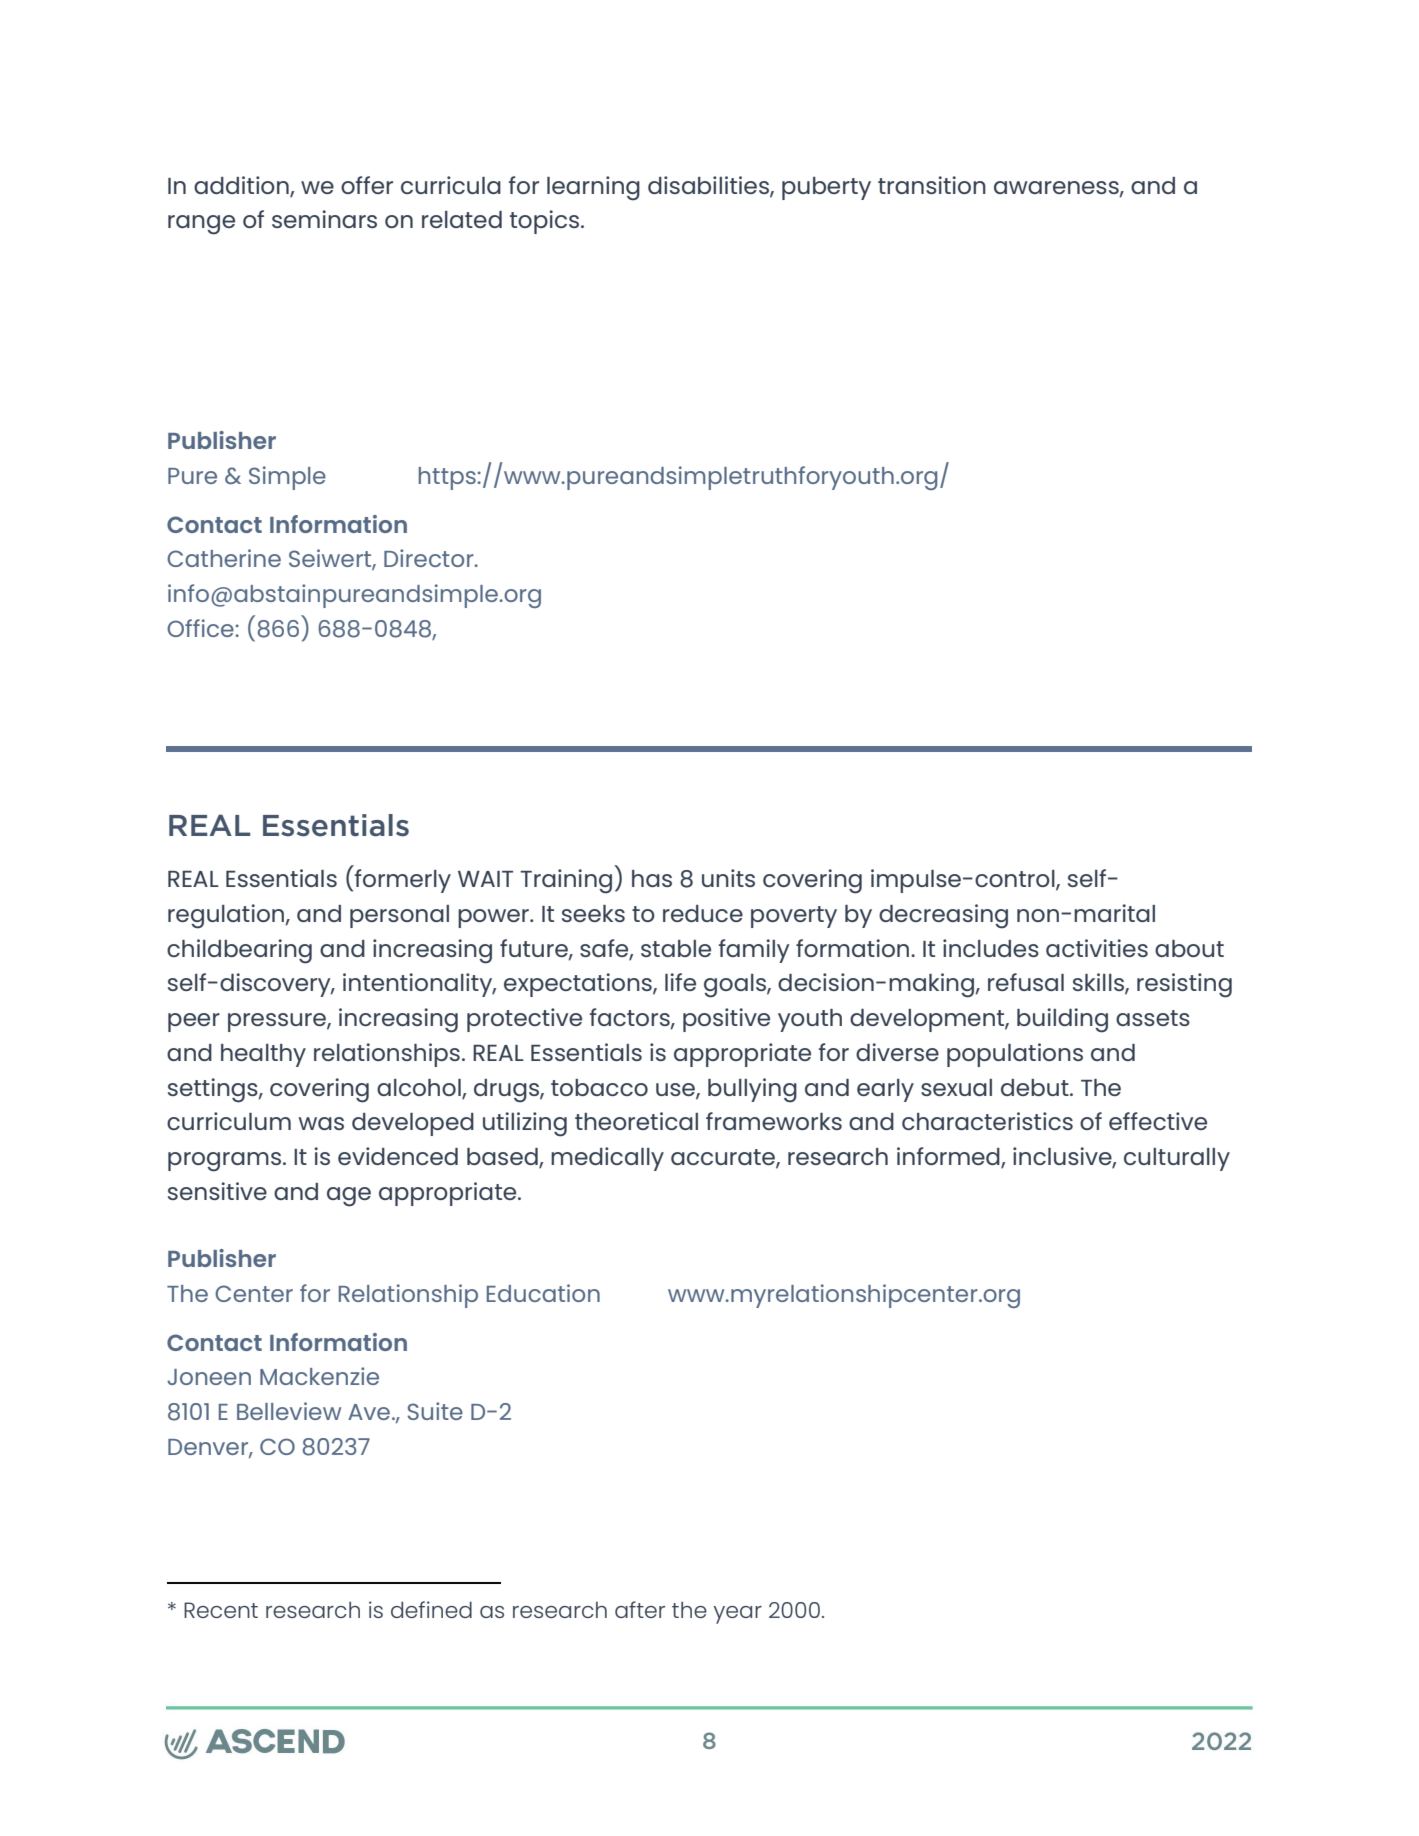  I want to click on transition, so click(932, 185).
